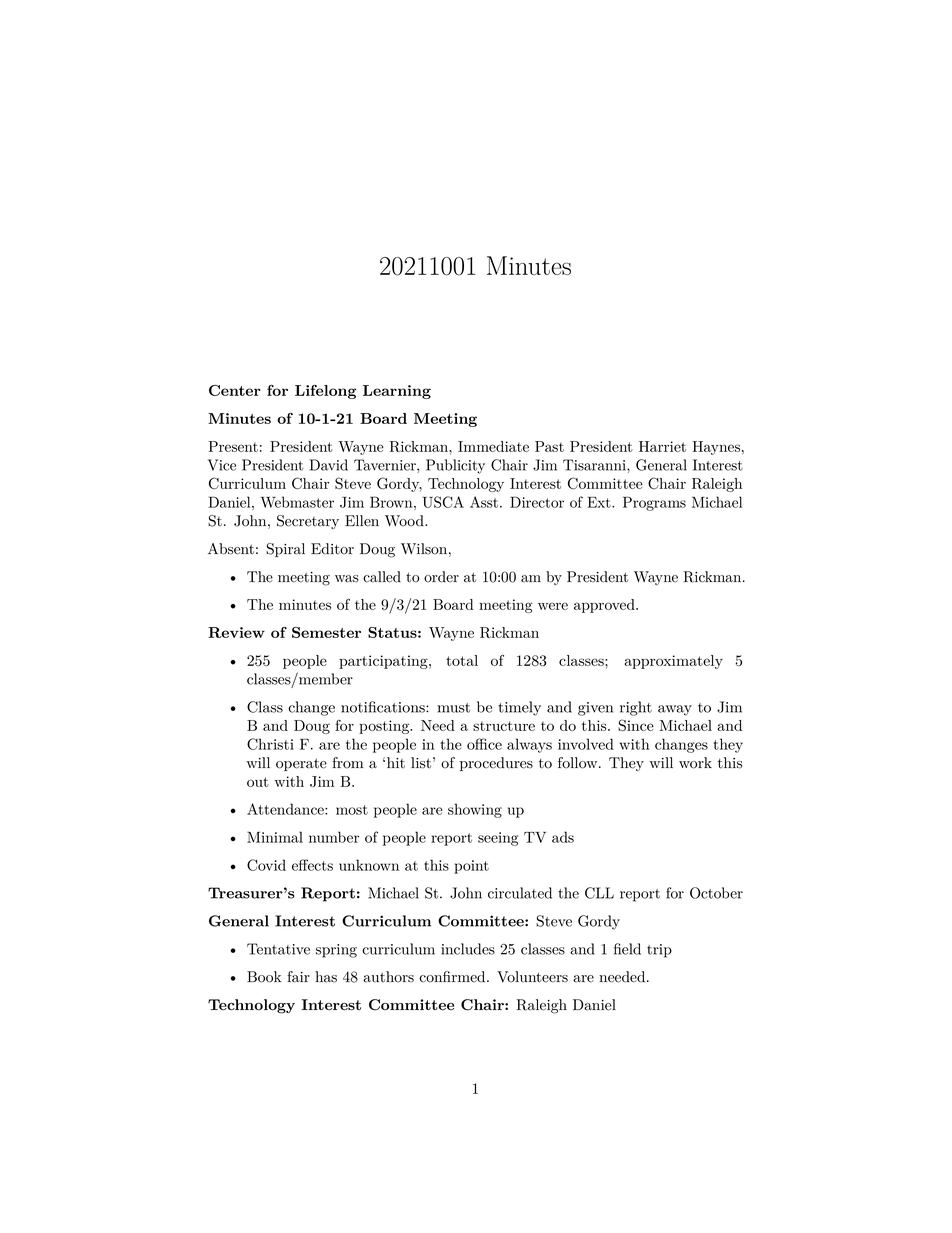 This document has width=952, height=1233. What do you see at coordinates (286, 809) in the document?
I see `Attendance` at bounding box center [286, 809].
